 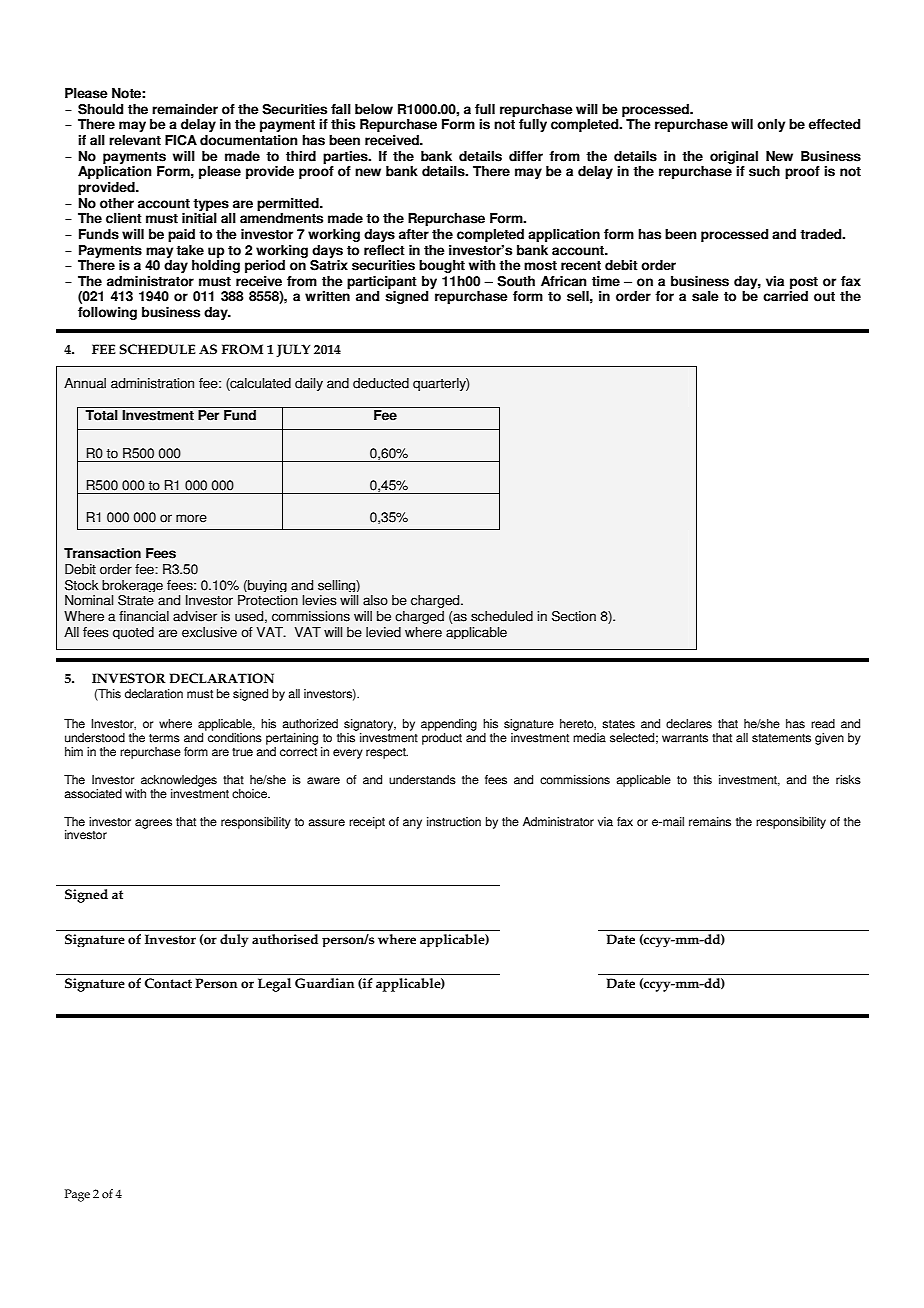 What do you see at coordinates (133, 633) in the document?
I see `quoted` at bounding box center [133, 633].
